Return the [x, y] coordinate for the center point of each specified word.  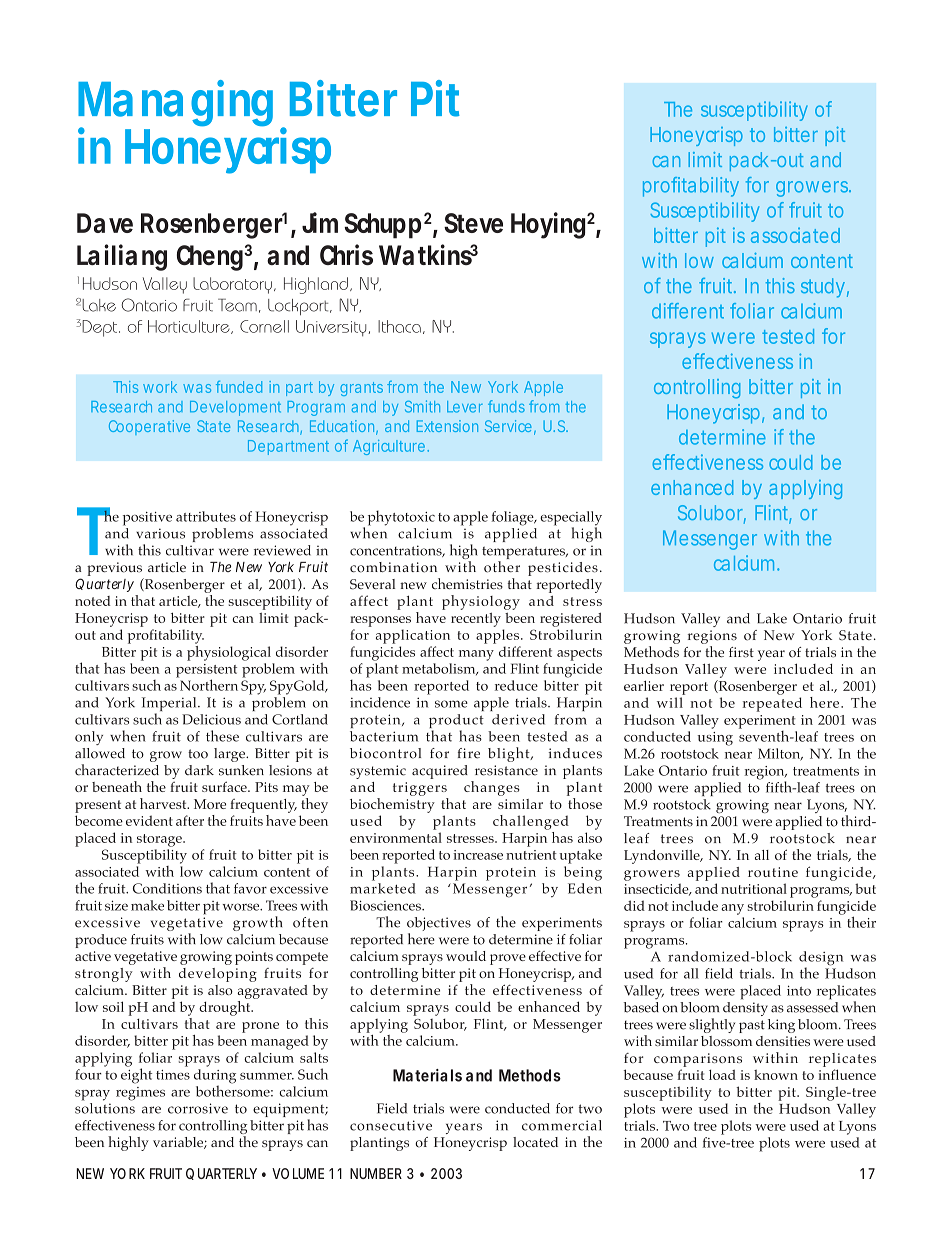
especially [571, 519]
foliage [514, 518]
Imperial [170, 705]
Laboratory [232, 285]
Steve [473, 223]
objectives [439, 925]
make [147, 905]
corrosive [198, 1108]
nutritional [754, 888]
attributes [206, 516]
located [535, 1142]
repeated [772, 704]
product [456, 722]
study [823, 288]
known [776, 1074]
